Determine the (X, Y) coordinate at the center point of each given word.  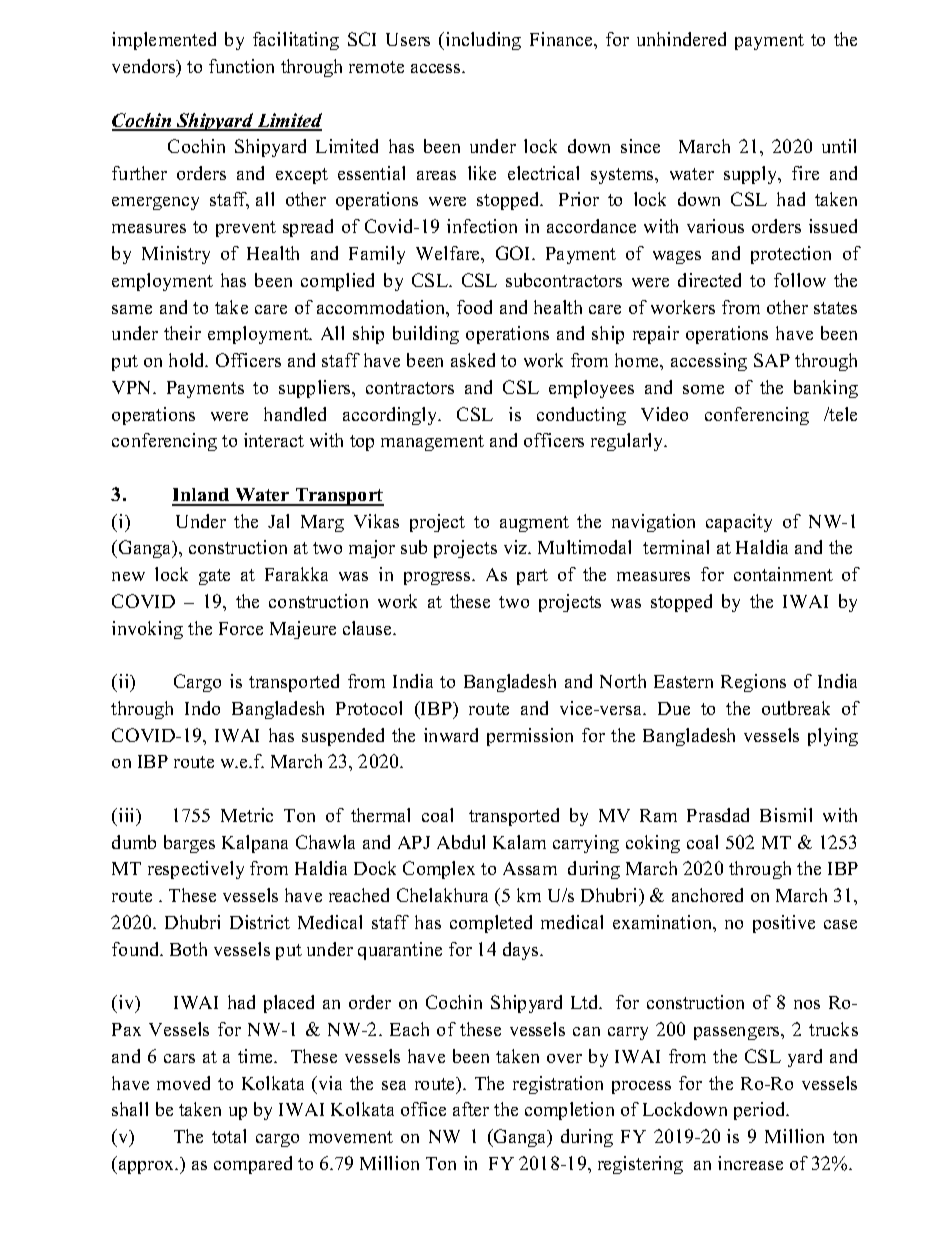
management (432, 443)
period (761, 1111)
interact (274, 440)
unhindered (681, 39)
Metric (247, 815)
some (703, 389)
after (471, 1109)
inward (451, 735)
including (483, 41)
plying (833, 737)
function (241, 66)
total (229, 1136)
